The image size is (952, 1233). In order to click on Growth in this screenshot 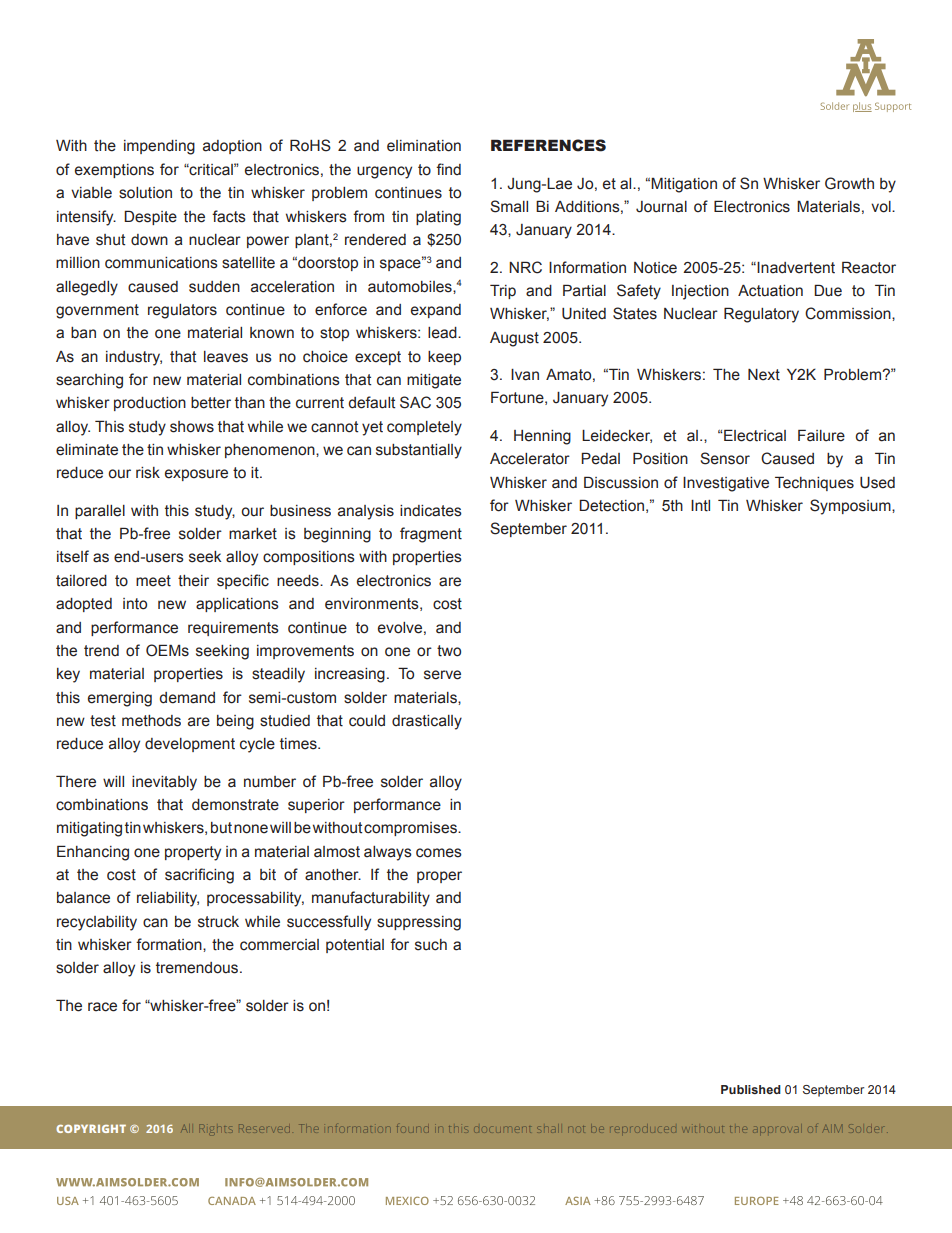, I will do `click(849, 183)`.
